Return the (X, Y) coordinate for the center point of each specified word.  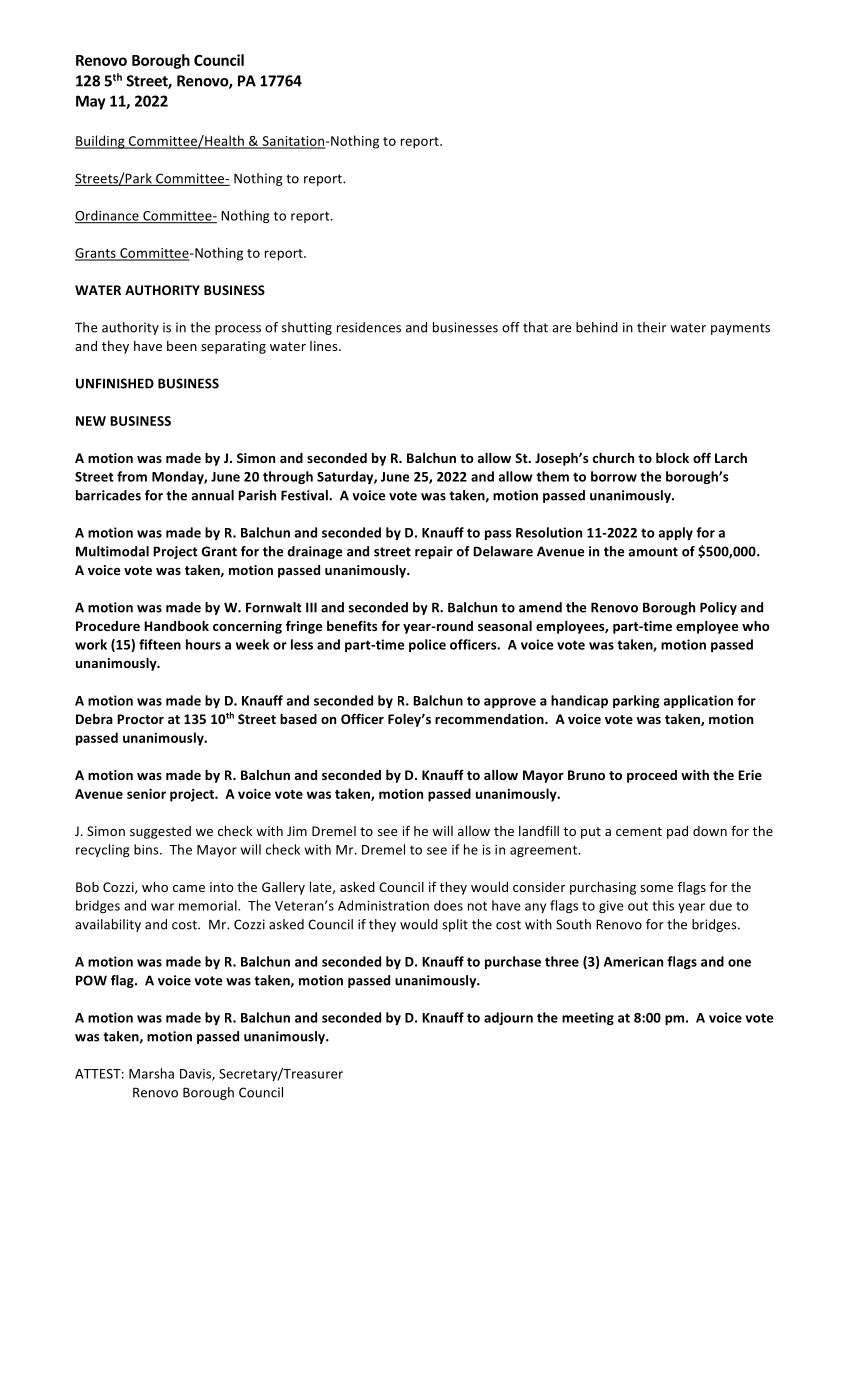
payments (740, 329)
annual (213, 495)
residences (369, 327)
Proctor (140, 719)
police (427, 645)
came (189, 888)
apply (676, 533)
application (698, 701)
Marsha (151, 1073)
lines (325, 346)
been (182, 346)
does (448, 905)
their (651, 327)
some (656, 888)
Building (101, 142)
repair (434, 552)
